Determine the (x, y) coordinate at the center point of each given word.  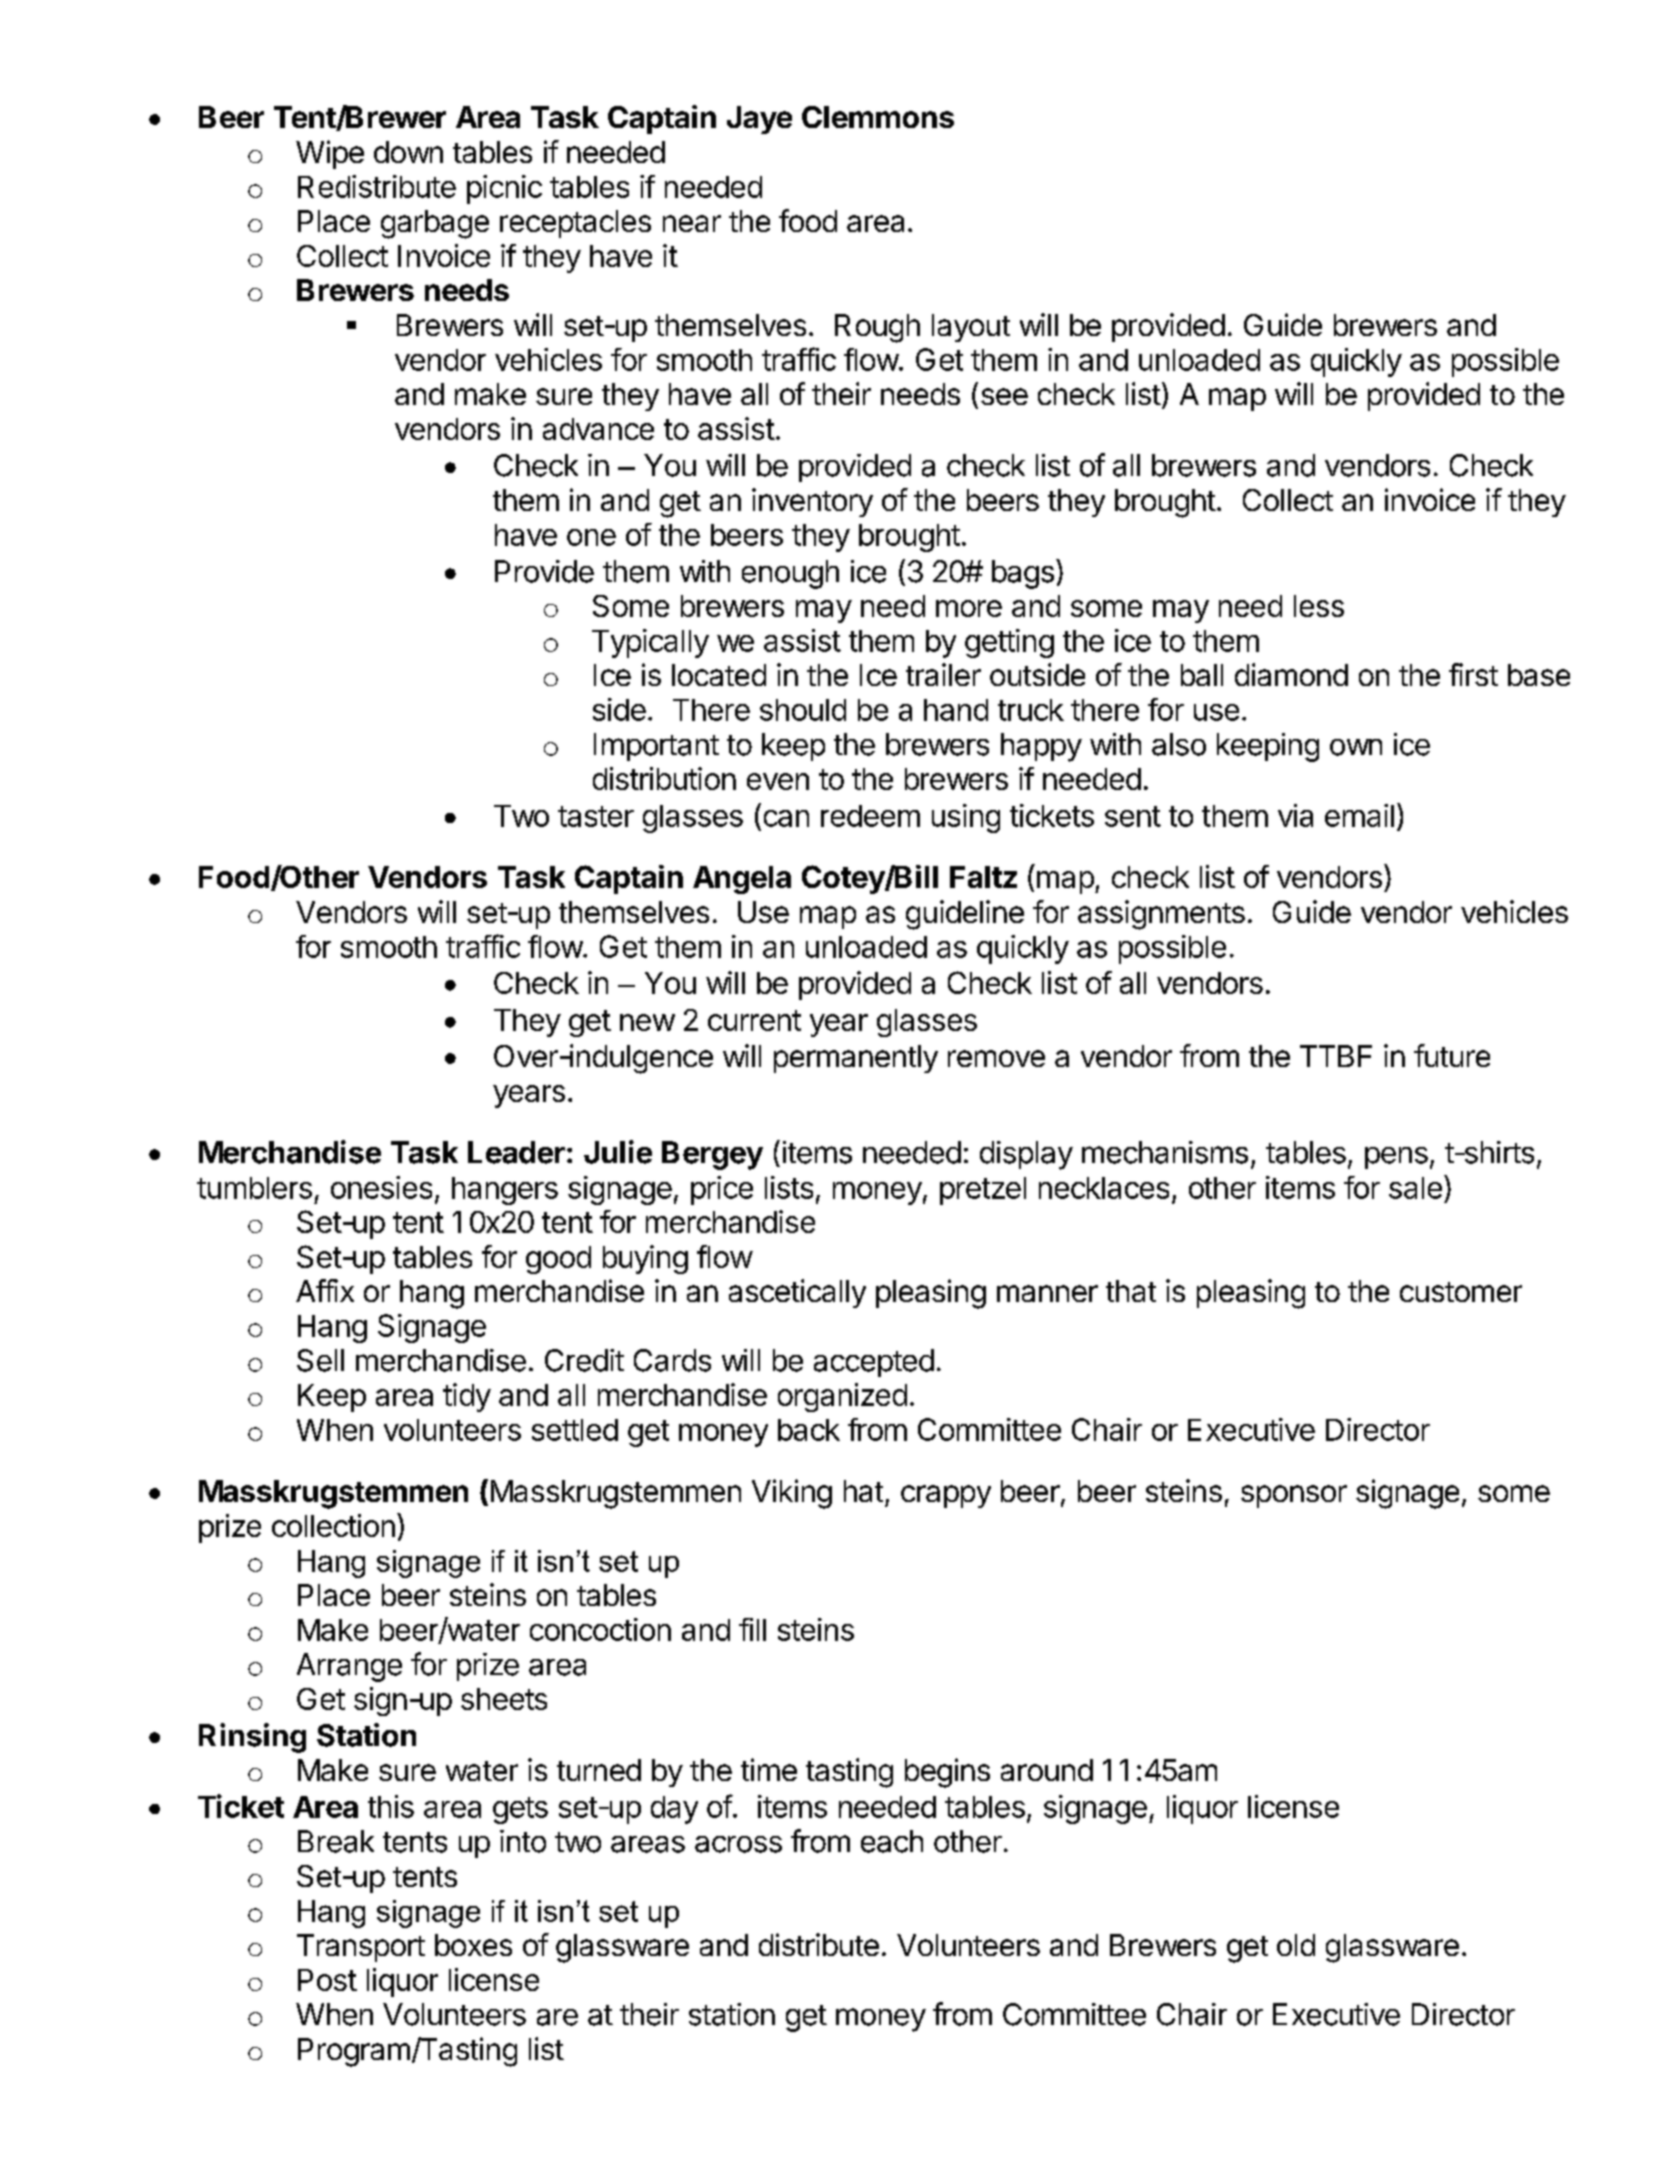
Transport (361, 1948)
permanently (856, 1059)
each (892, 1841)
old (1296, 1945)
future (1452, 1055)
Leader (516, 1152)
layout (971, 328)
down (408, 152)
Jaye (759, 120)
